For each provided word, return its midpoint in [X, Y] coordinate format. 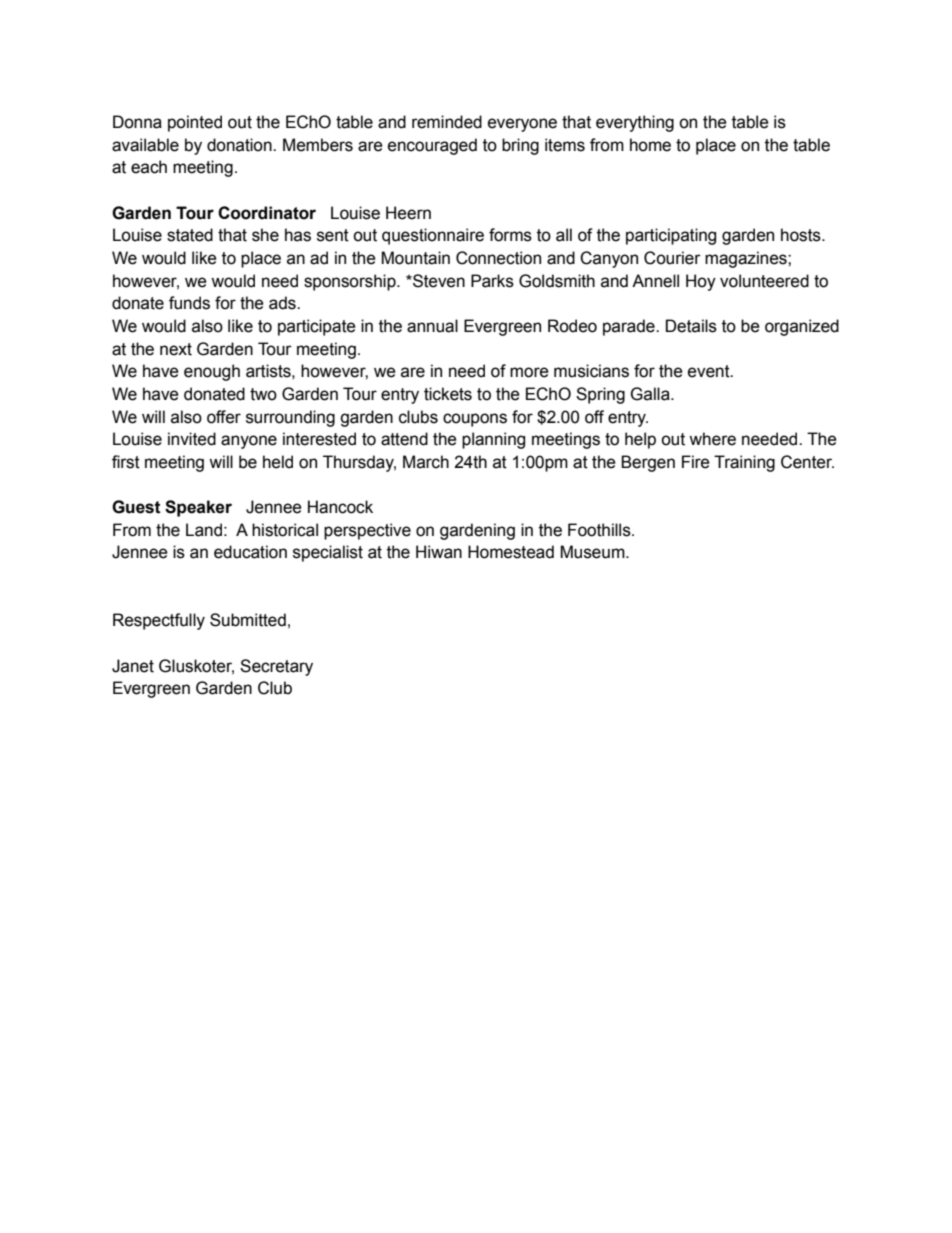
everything [635, 123]
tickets [448, 394]
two [263, 394]
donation [240, 145]
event [710, 371]
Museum [593, 552]
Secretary [276, 667]
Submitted [248, 620]
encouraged [432, 146]
